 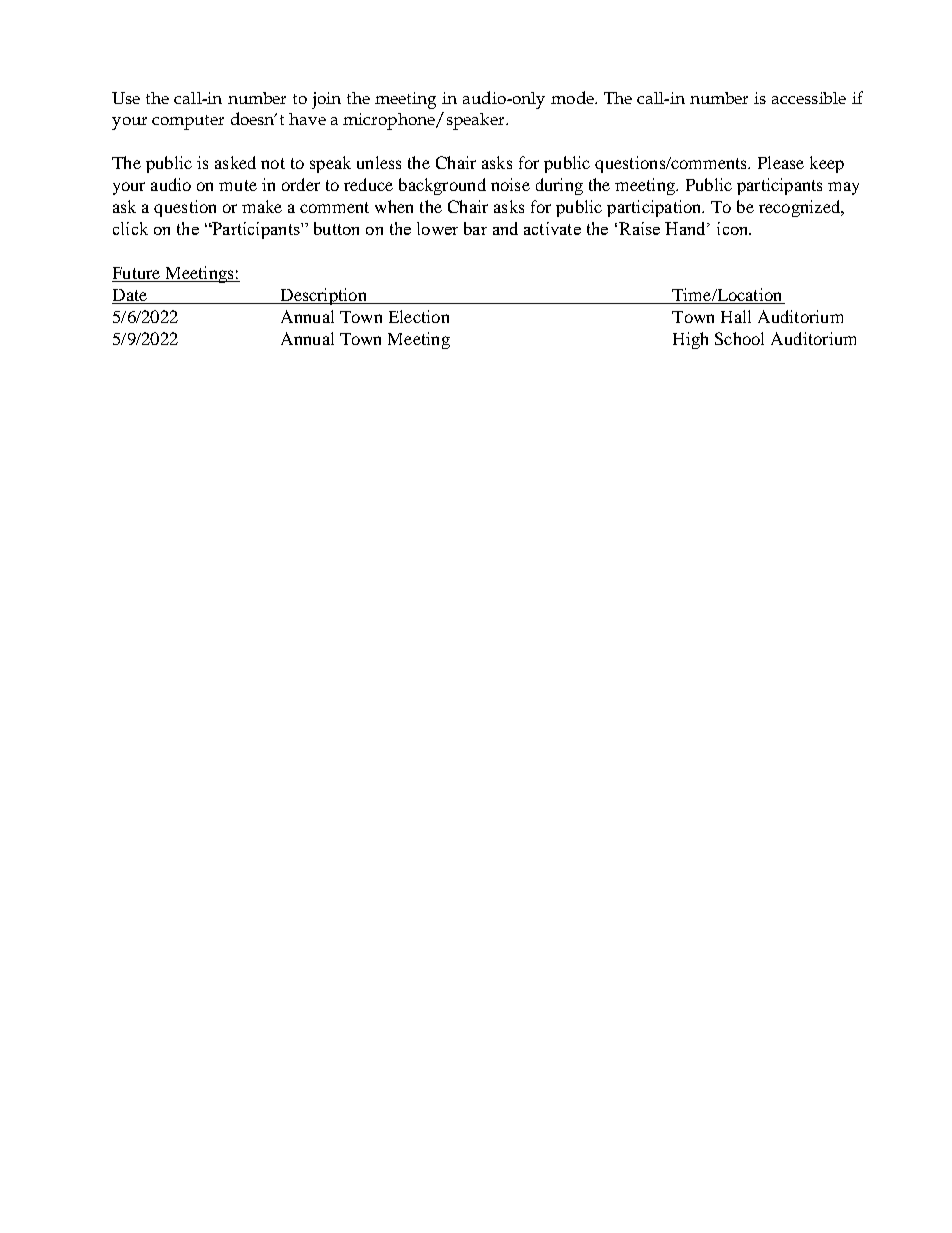 I want to click on bar, so click(x=475, y=228).
